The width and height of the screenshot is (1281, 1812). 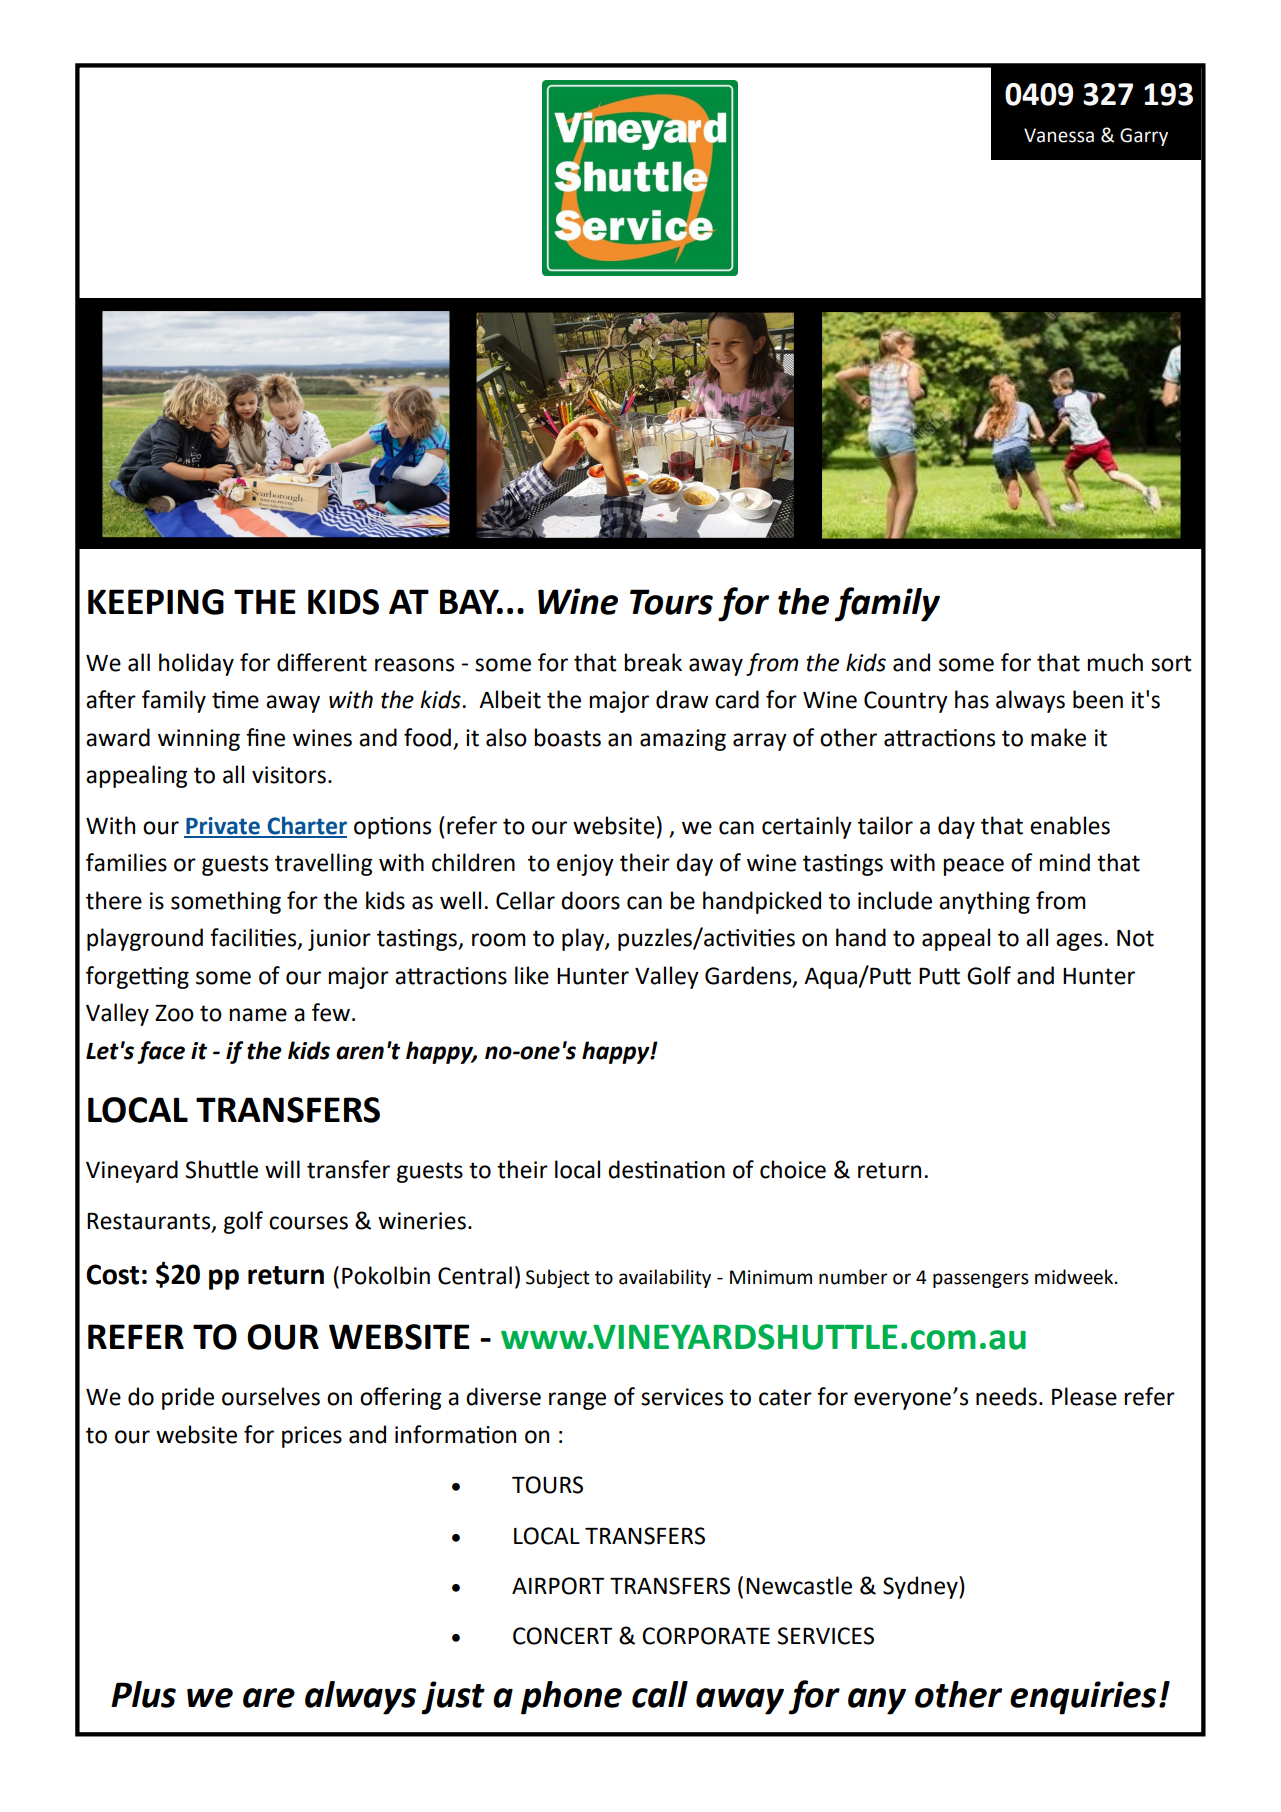 What do you see at coordinates (1144, 137) in the screenshot?
I see `Garry` at bounding box center [1144, 137].
